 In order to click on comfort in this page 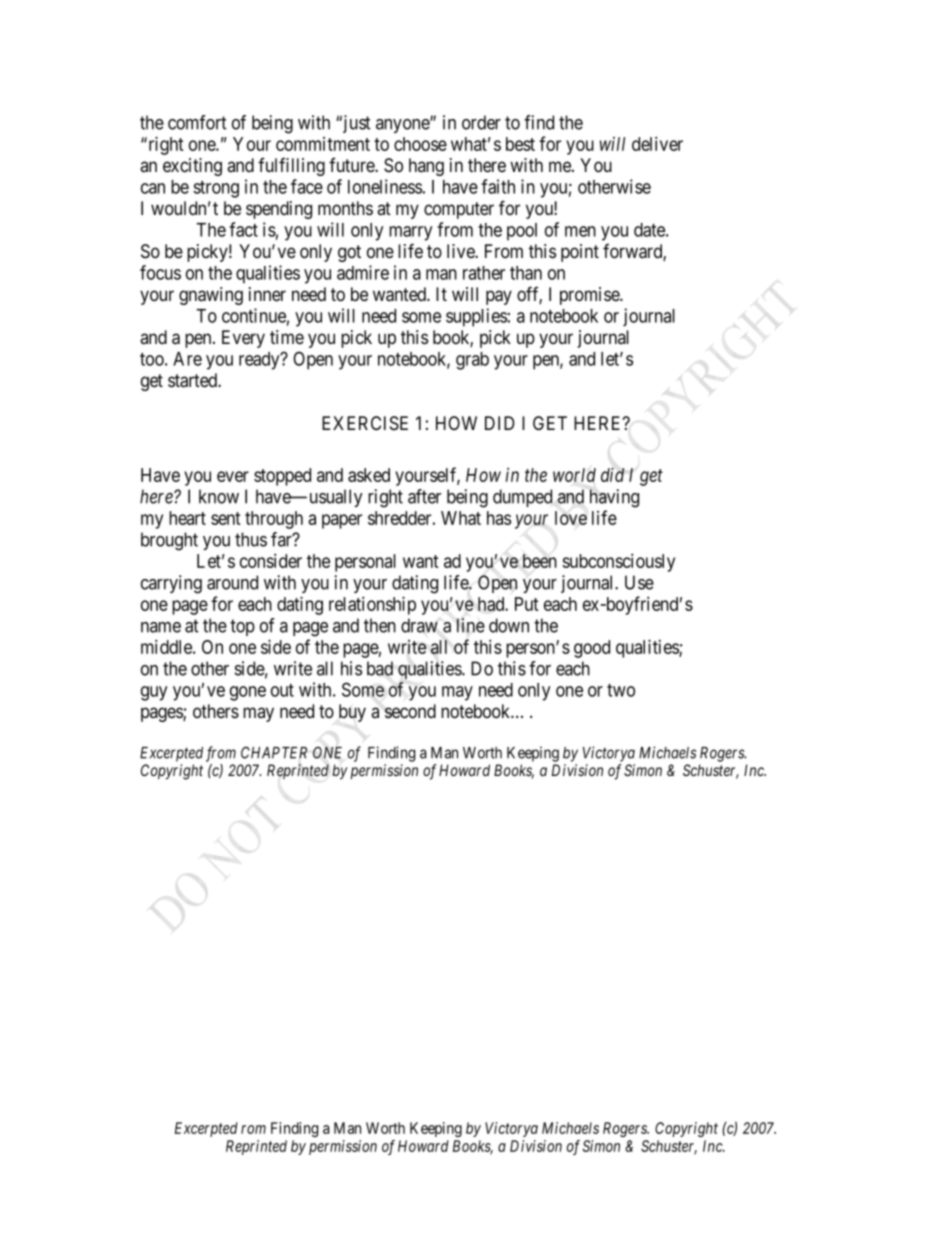, I will do `click(197, 122)`.
